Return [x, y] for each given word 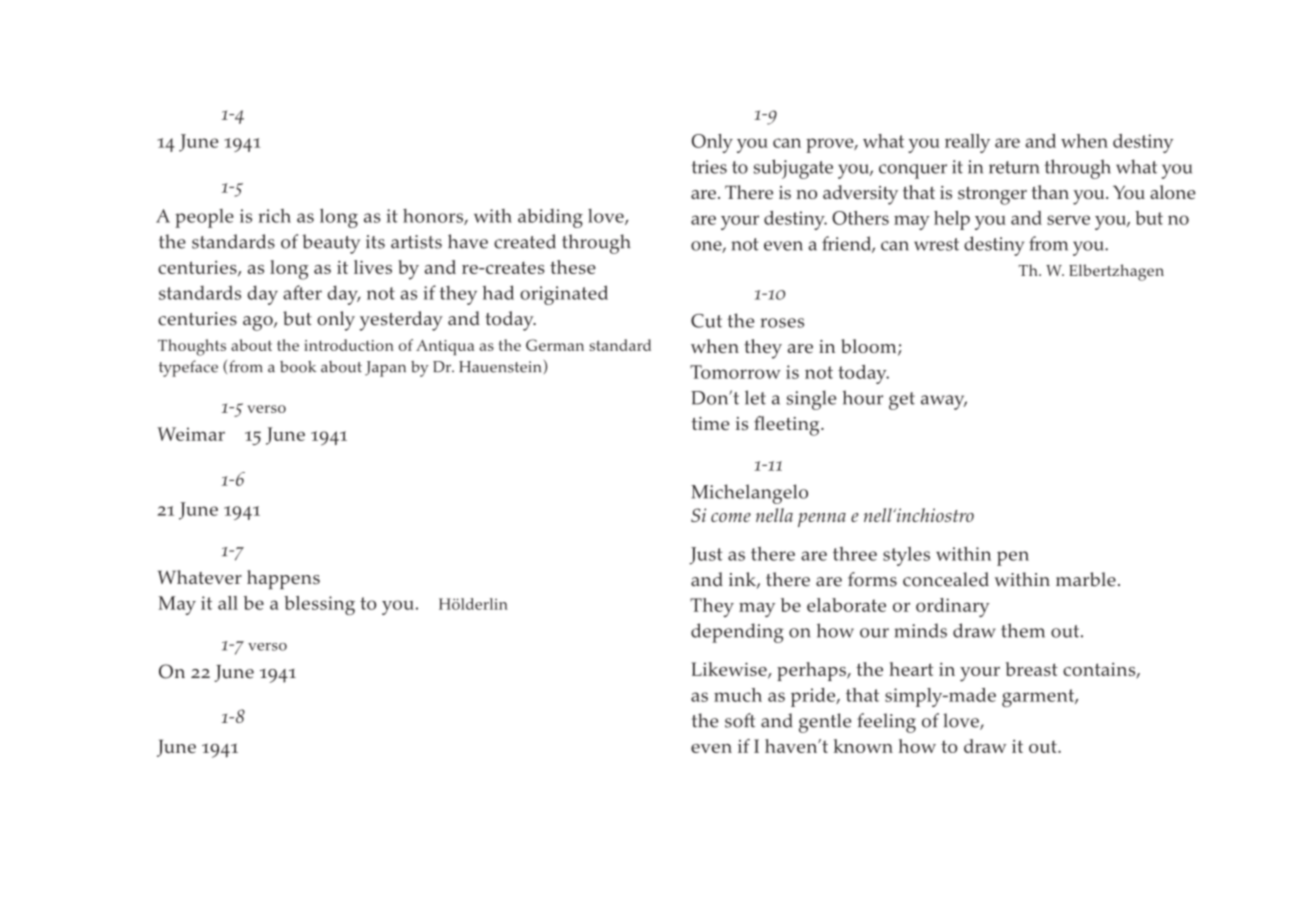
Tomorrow [735, 372]
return [1014, 167]
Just [706, 556]
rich [274, 216]
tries [709, 167]
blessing [319, 605]
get [902, 401]
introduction [349, 345]
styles [906, 556]
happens [283, 580]
